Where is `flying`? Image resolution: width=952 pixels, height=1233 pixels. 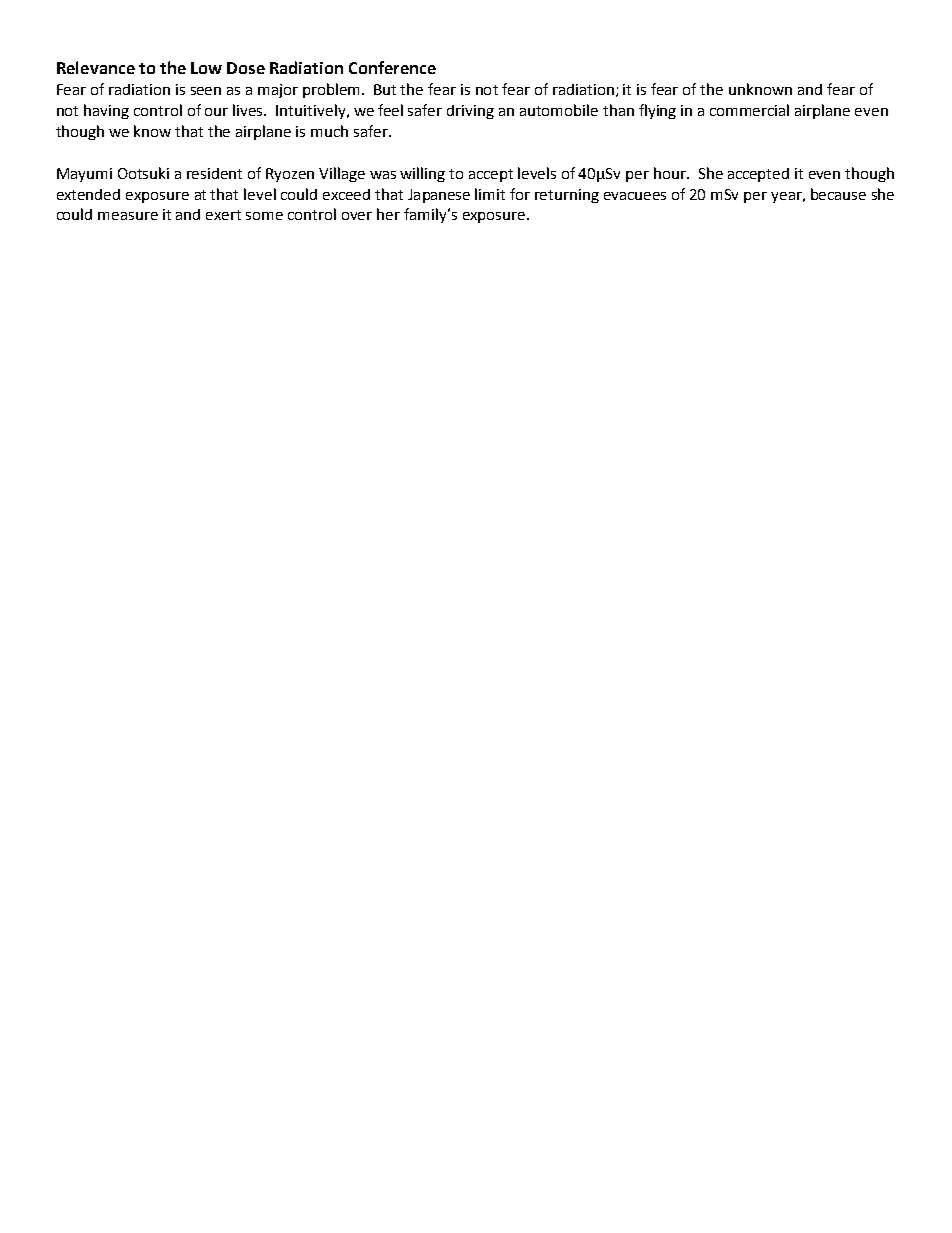 flying is located at coordinates (657, 111).
